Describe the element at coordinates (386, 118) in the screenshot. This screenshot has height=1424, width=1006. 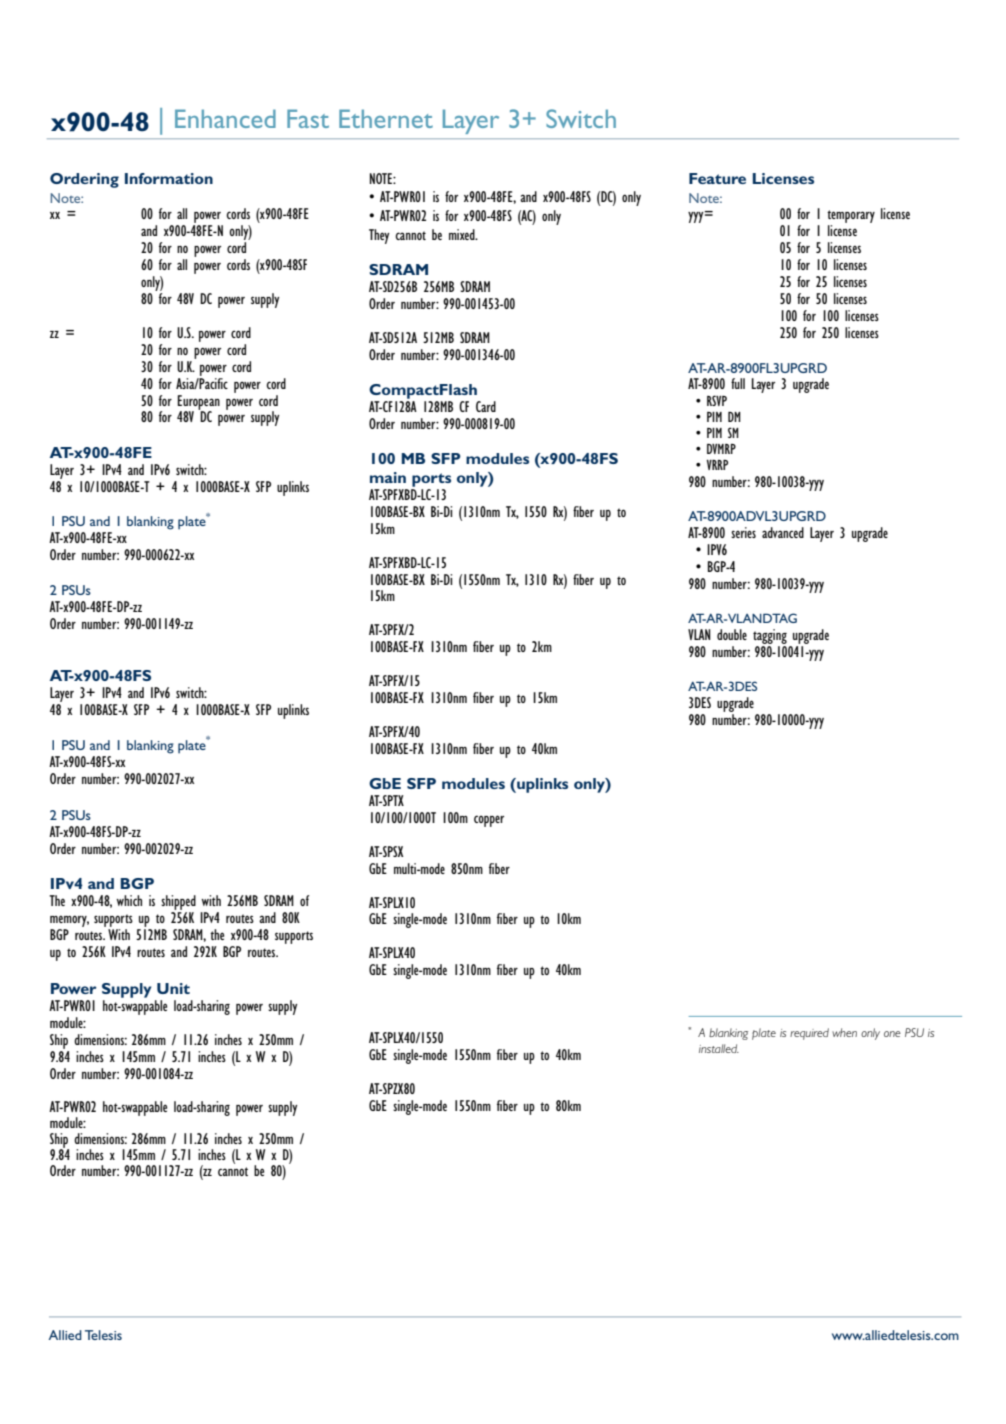
I see `Ethernet` at that location.
